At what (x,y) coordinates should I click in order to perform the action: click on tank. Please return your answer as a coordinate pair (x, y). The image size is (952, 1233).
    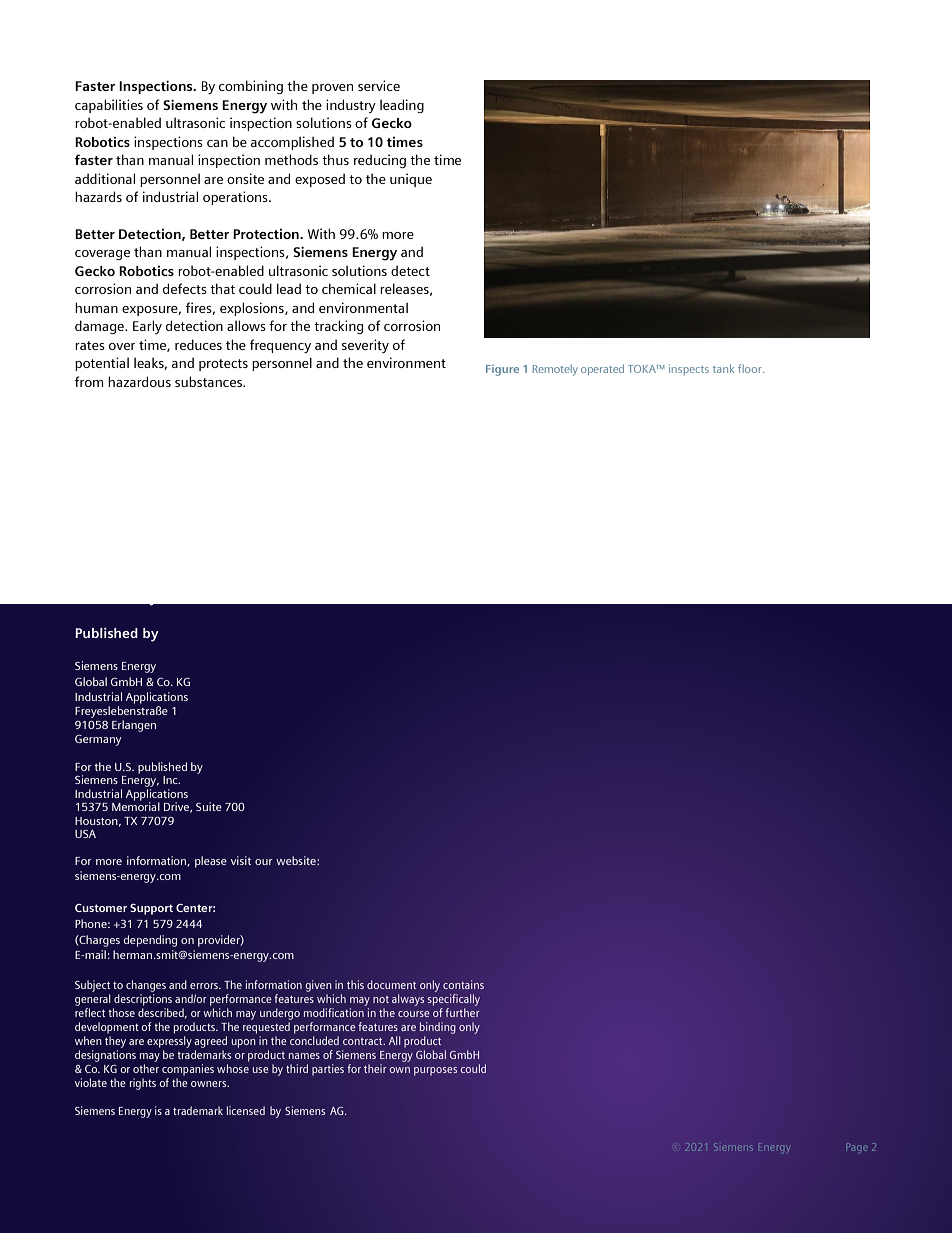
    Looking at the image, I should click on (723, 368).
